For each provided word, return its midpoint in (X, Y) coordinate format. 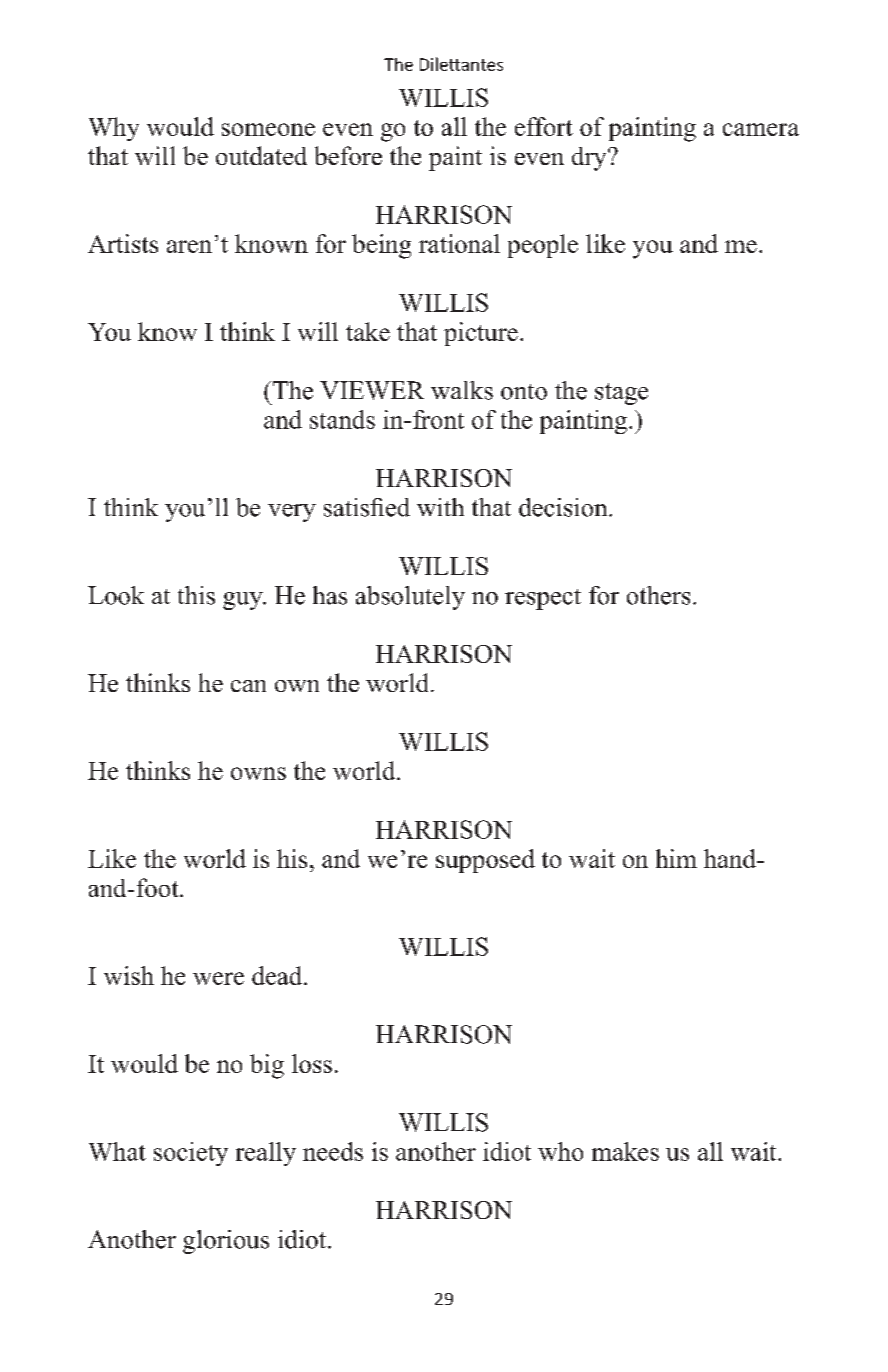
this (196, 595)
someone (268, 129)
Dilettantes (461, 64)
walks (462, 390)
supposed (485, 861)
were (218, 978)
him (676, 858)
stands (342, 419)
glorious (226, 1242)
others (658, 595)
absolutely (410, 598)
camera (761, 129)
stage (621, 394)
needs (333, 1151)
